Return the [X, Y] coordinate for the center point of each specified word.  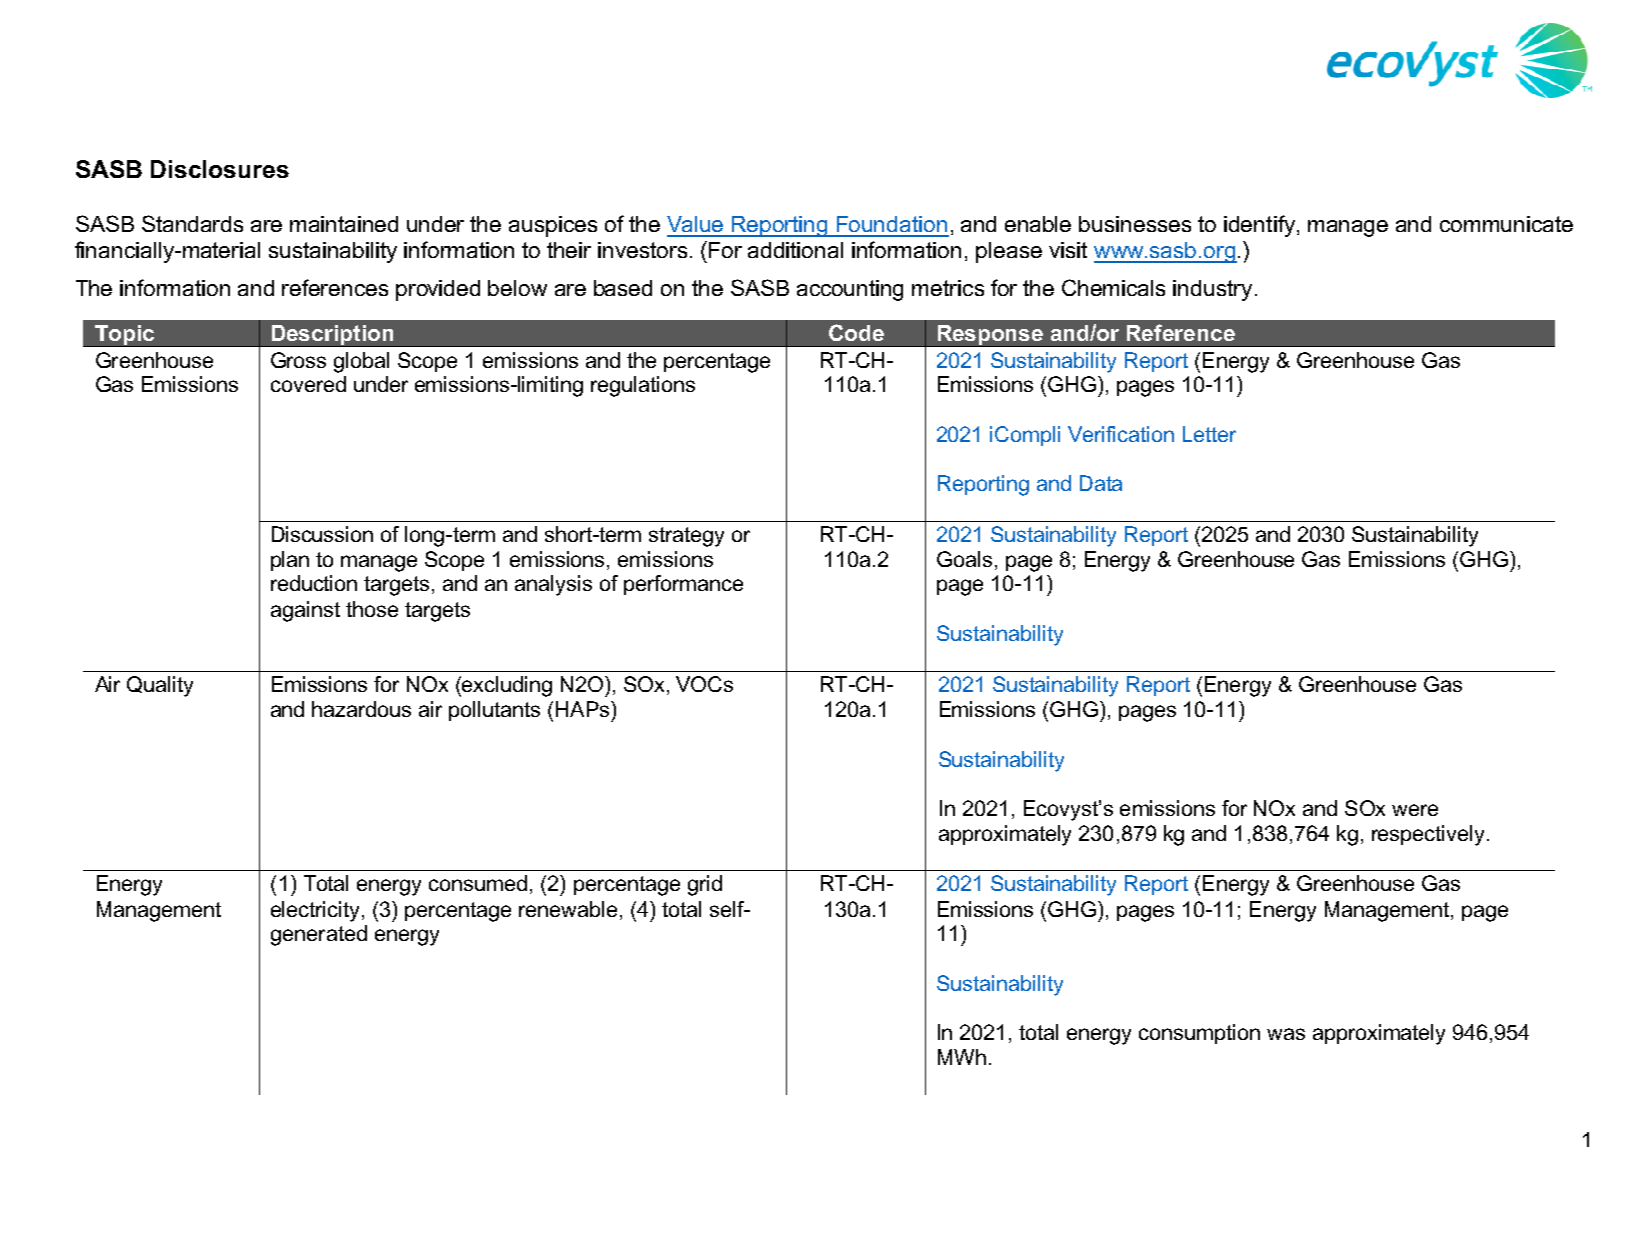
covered [308, 384]
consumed [478, 883]
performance [683, 585]
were [1415, 810]
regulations [643, 386]
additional [795, 250]
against [305, 611]
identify [1261, 226]
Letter [1209, 434]
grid [705, 885]
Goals [964, 559]
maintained [344, 224]
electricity [317, 911]
